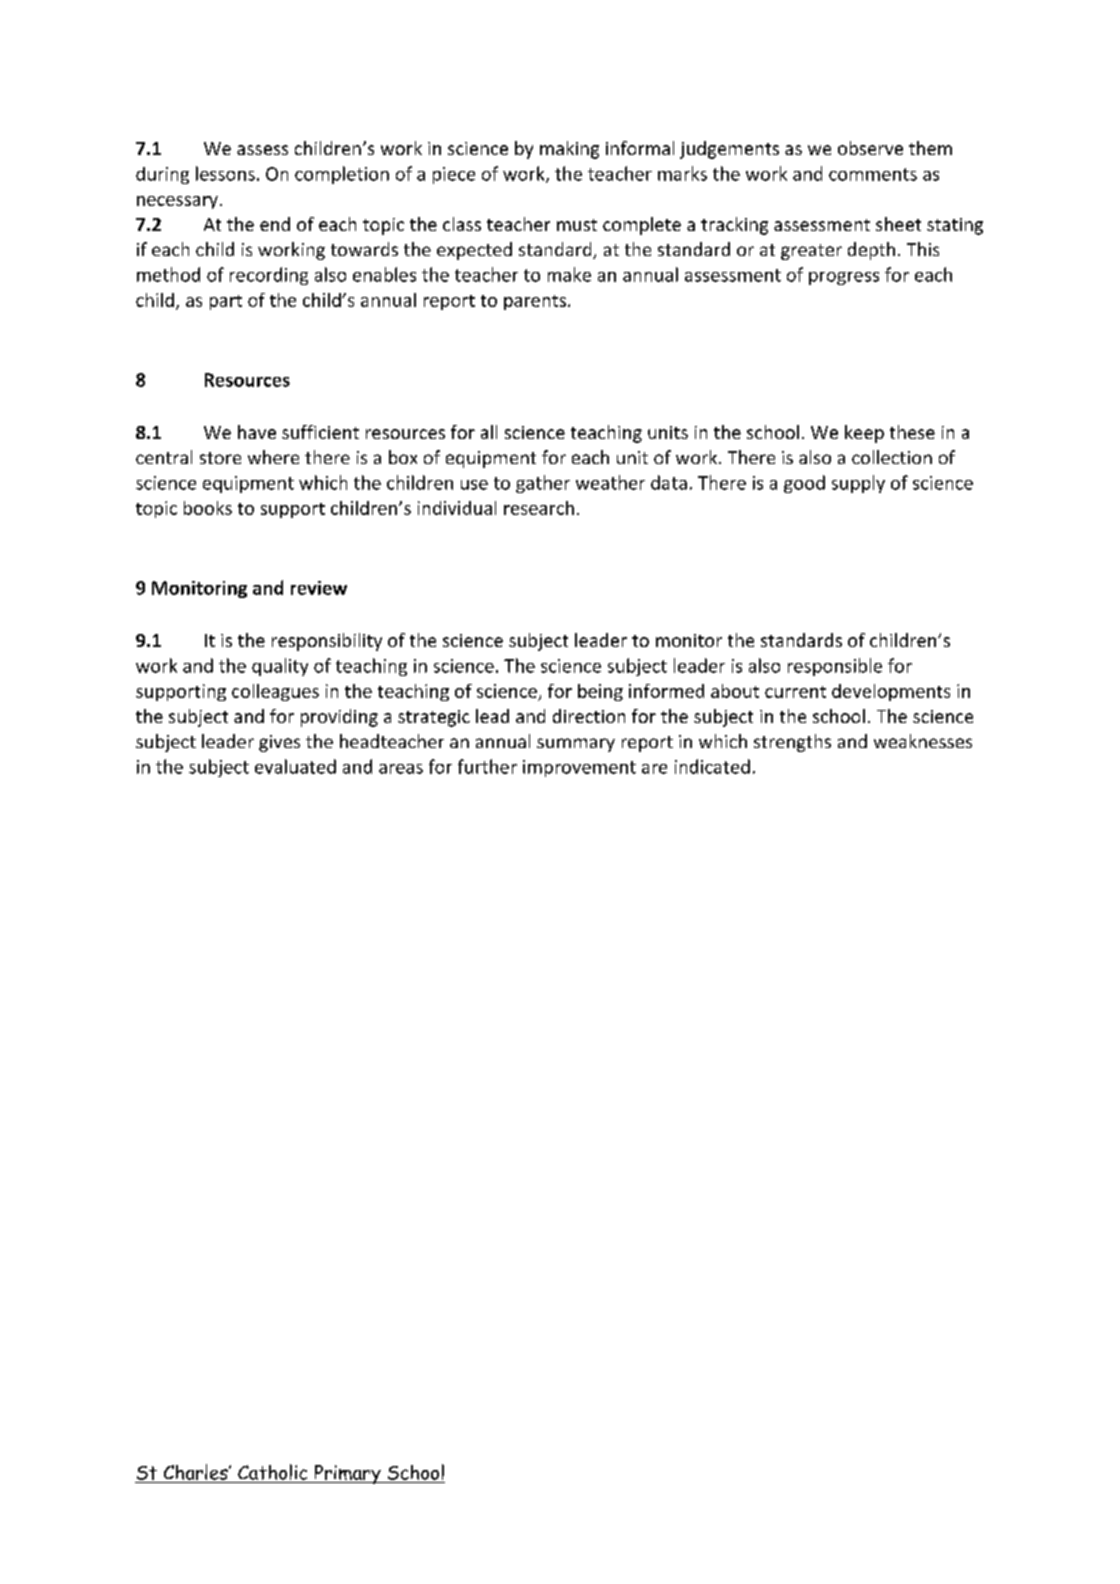 The width and height of the image is (1120, 1584). I want to click on evaluated, so click(295, 766).
